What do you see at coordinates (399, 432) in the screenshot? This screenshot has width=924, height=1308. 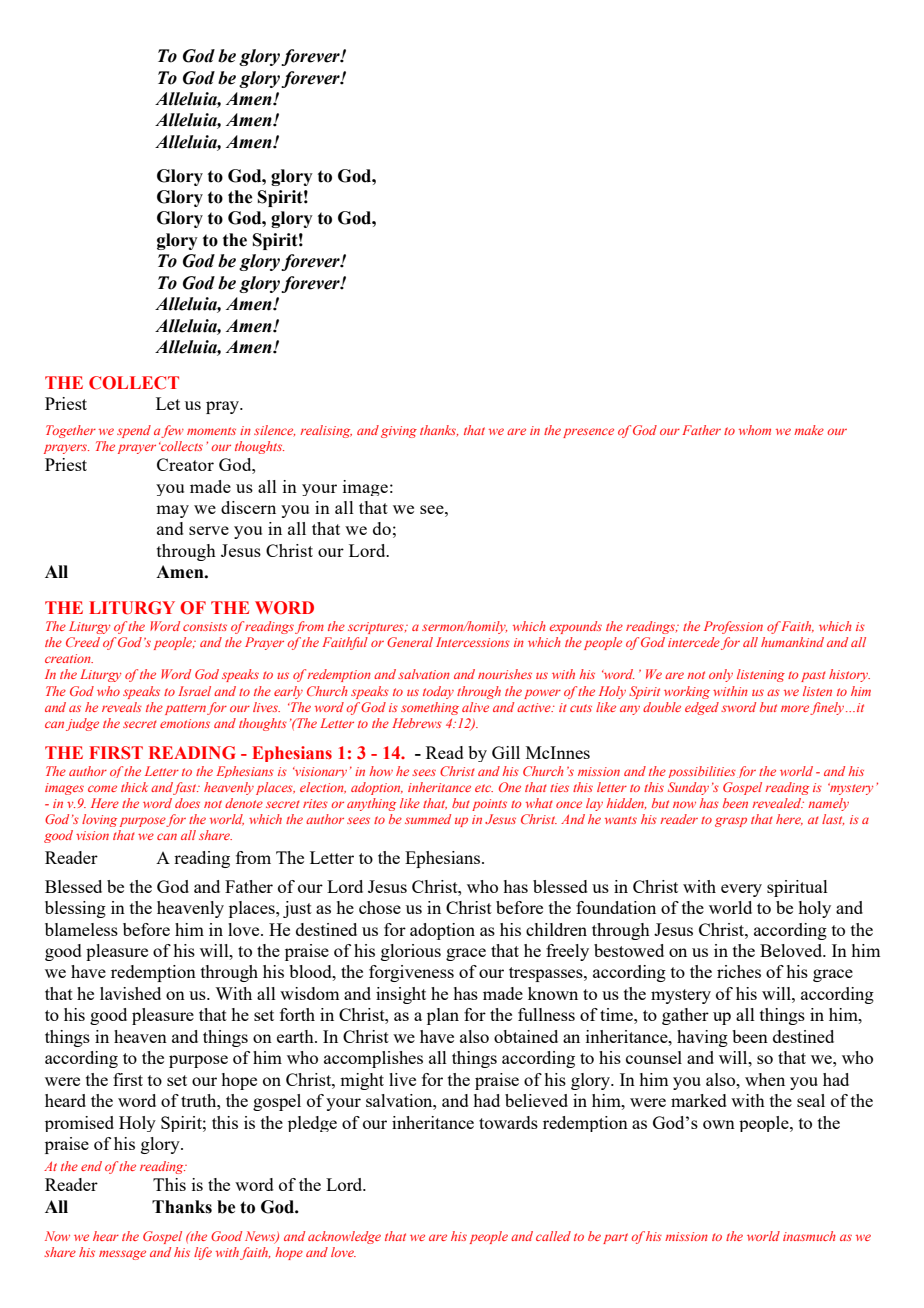 I see `giving` at bounding box center [399, 432].
